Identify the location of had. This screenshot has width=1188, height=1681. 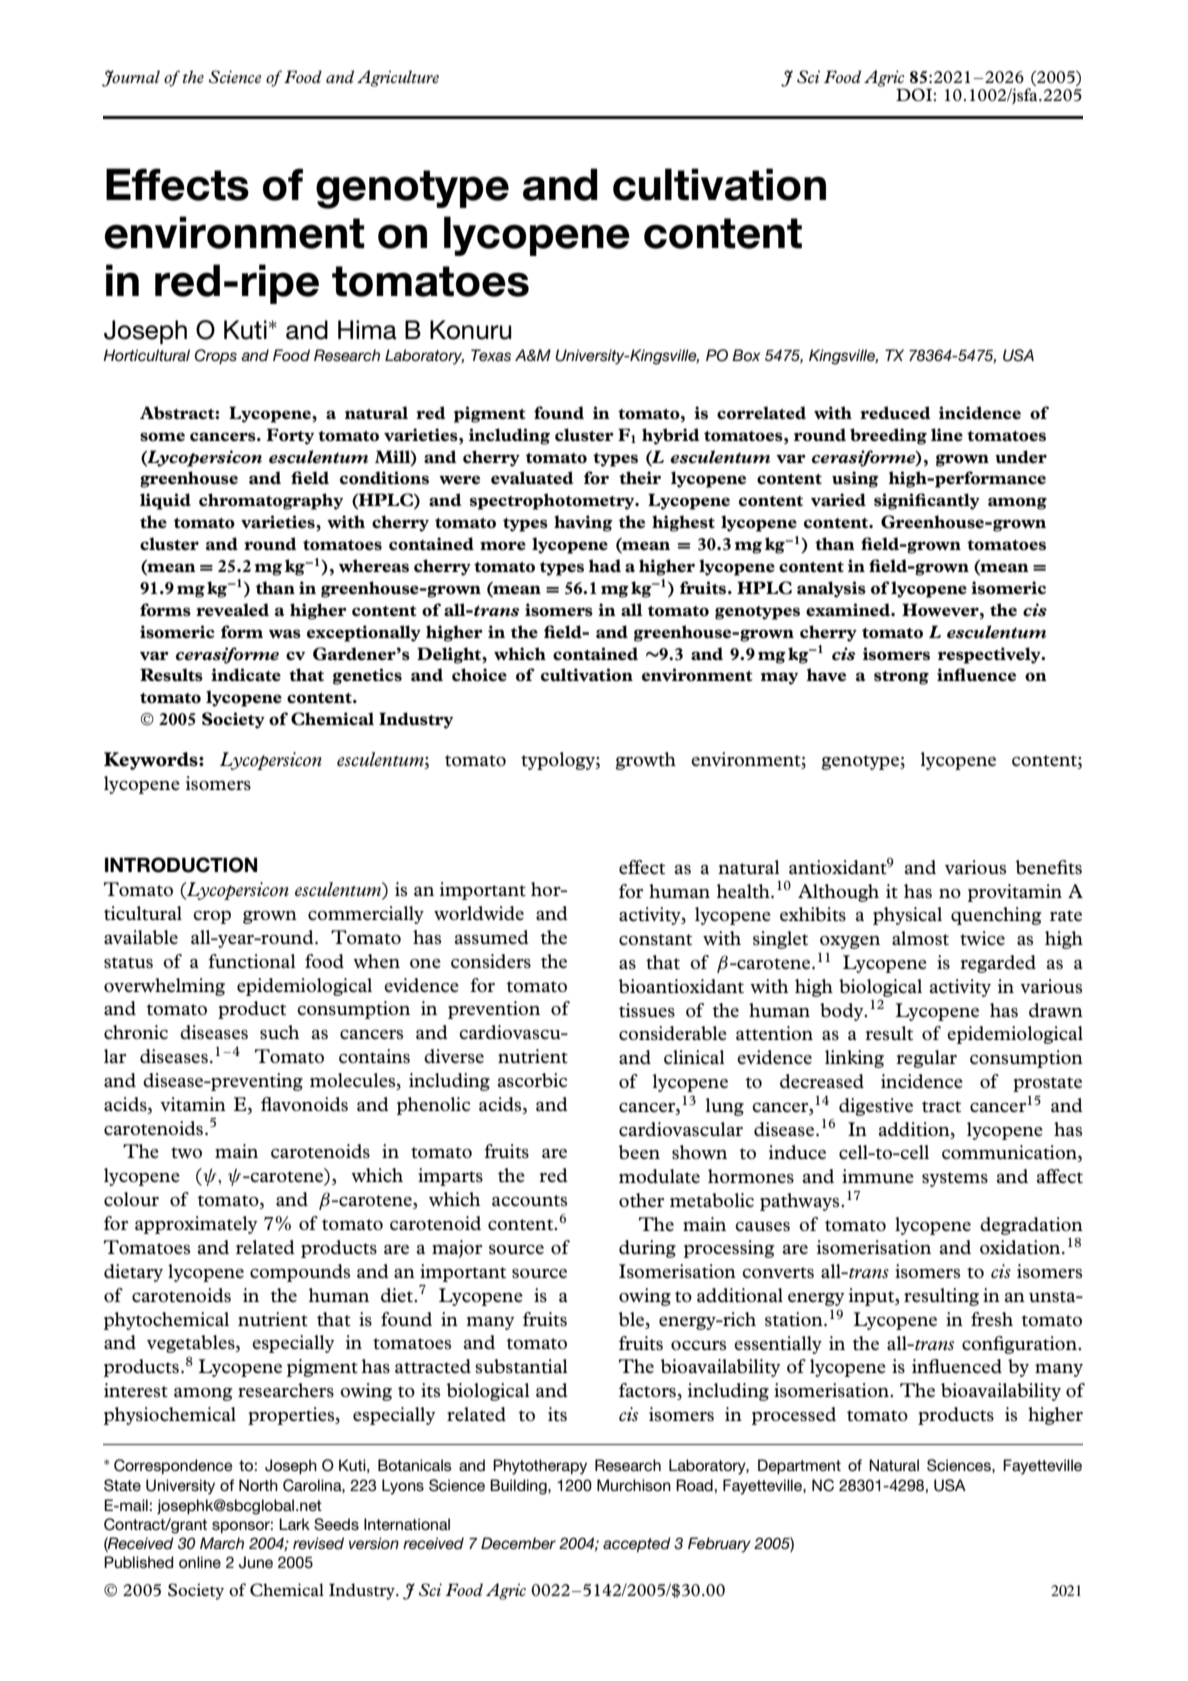
(605, 565).
